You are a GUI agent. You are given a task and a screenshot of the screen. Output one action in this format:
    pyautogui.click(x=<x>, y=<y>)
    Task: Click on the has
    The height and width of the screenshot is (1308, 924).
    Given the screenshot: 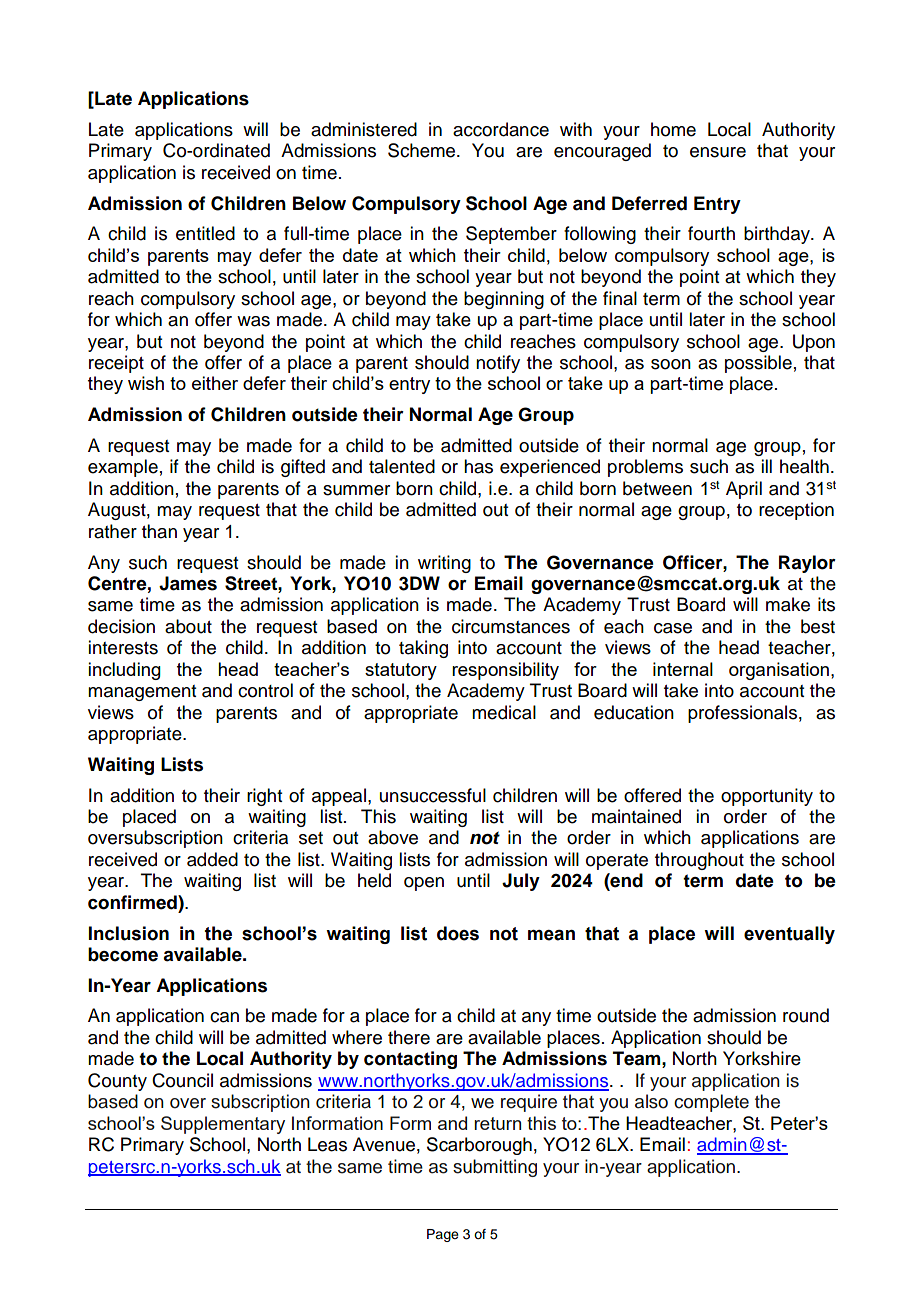 What is the action you would take?
    pyautogui.click(x=478, y=466)
